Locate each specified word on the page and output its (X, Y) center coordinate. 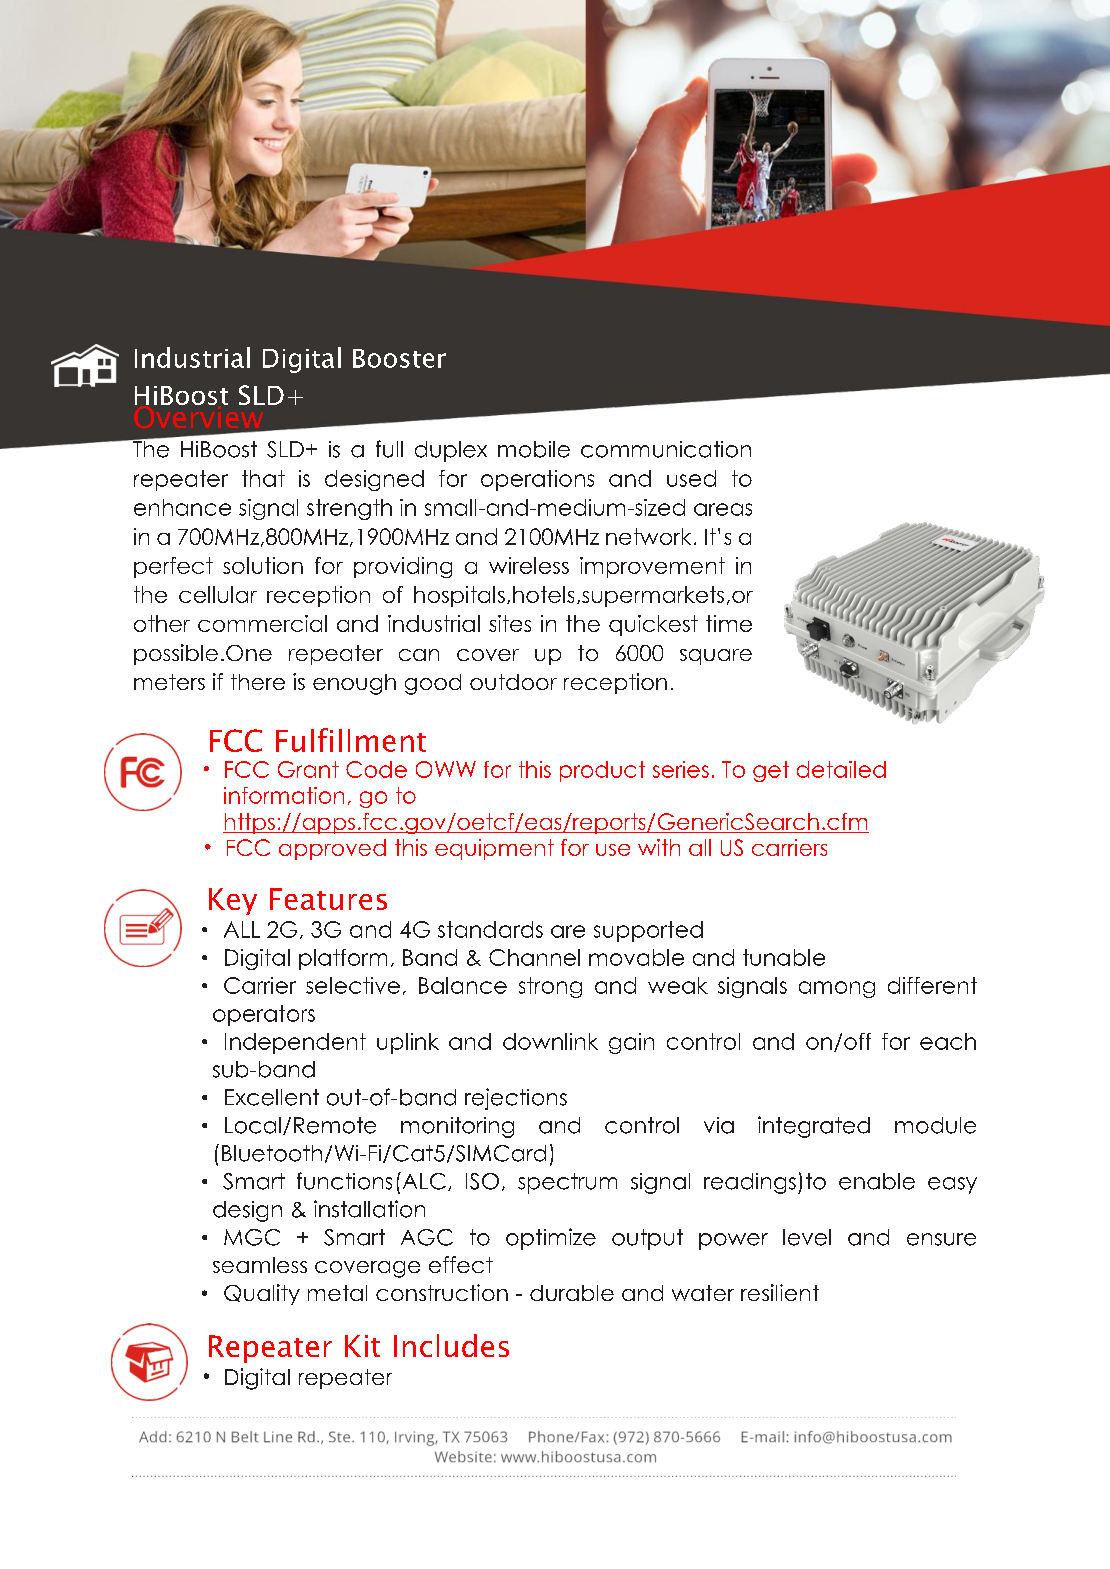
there (258, 682)
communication (666, 449)
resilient (780, 1292)
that (263, 478)
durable (572, 1293)
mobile (534, 449)
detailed (841, 769)
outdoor (513, 682)
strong (550, 987)
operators (264, 1015)
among (837, 989)
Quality (262, 1294)
